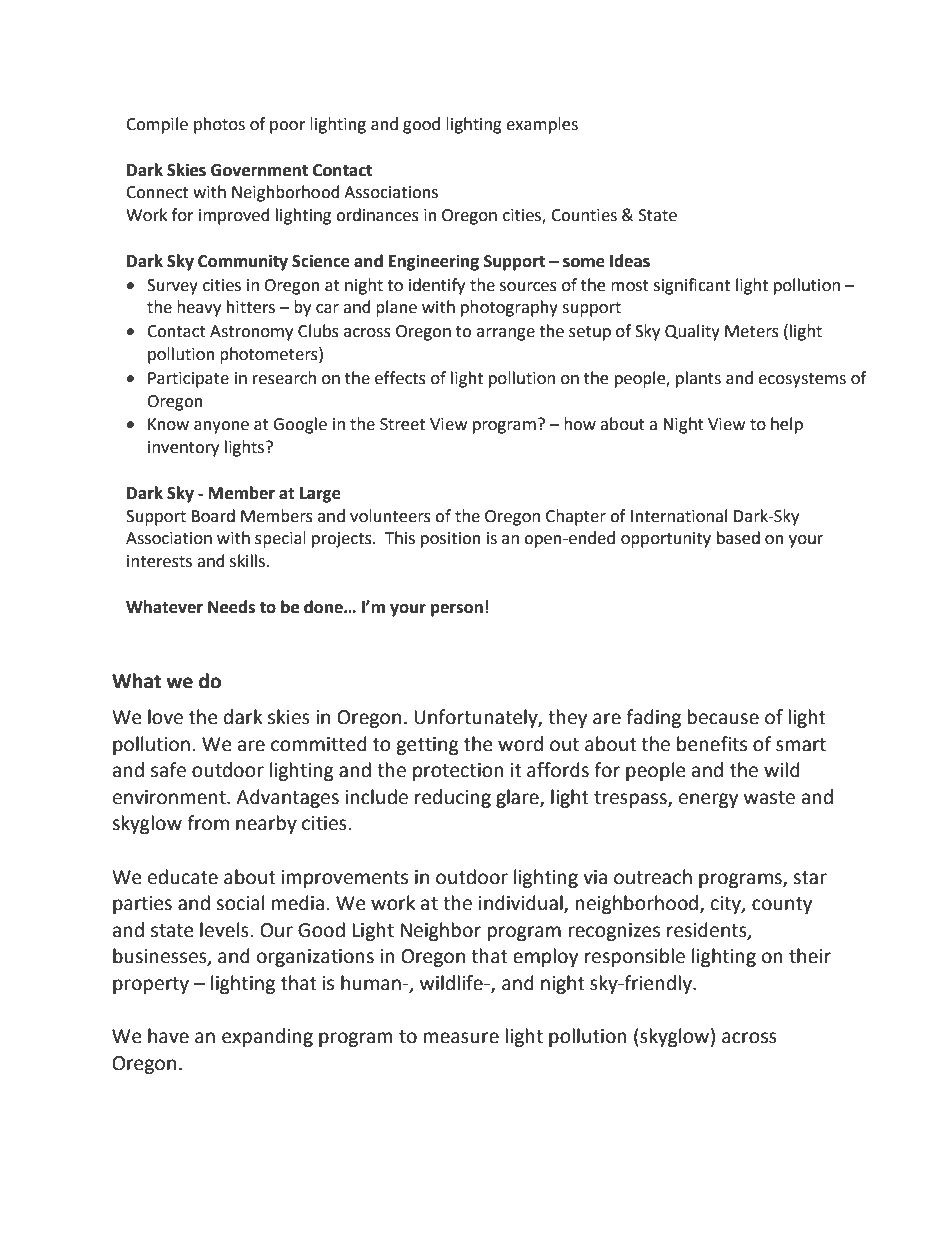 This screenshot has width=952, height=1233. Describe the element at coordinates (738, 538) in the screenshot. I see `based` at that location.
